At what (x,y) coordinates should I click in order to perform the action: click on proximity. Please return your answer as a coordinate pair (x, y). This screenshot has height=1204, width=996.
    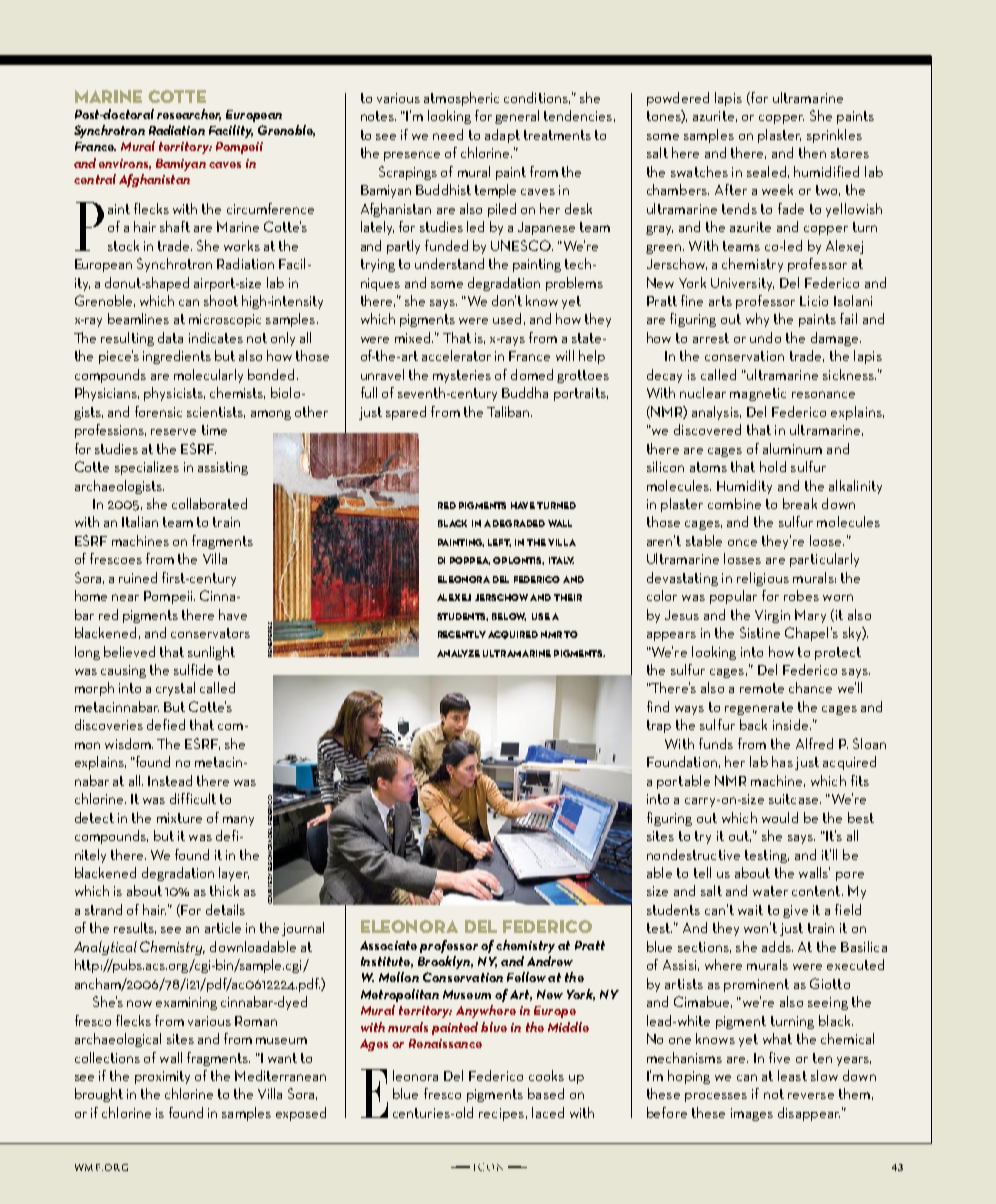
    Looking at the image, I should click on (162, 1077).
